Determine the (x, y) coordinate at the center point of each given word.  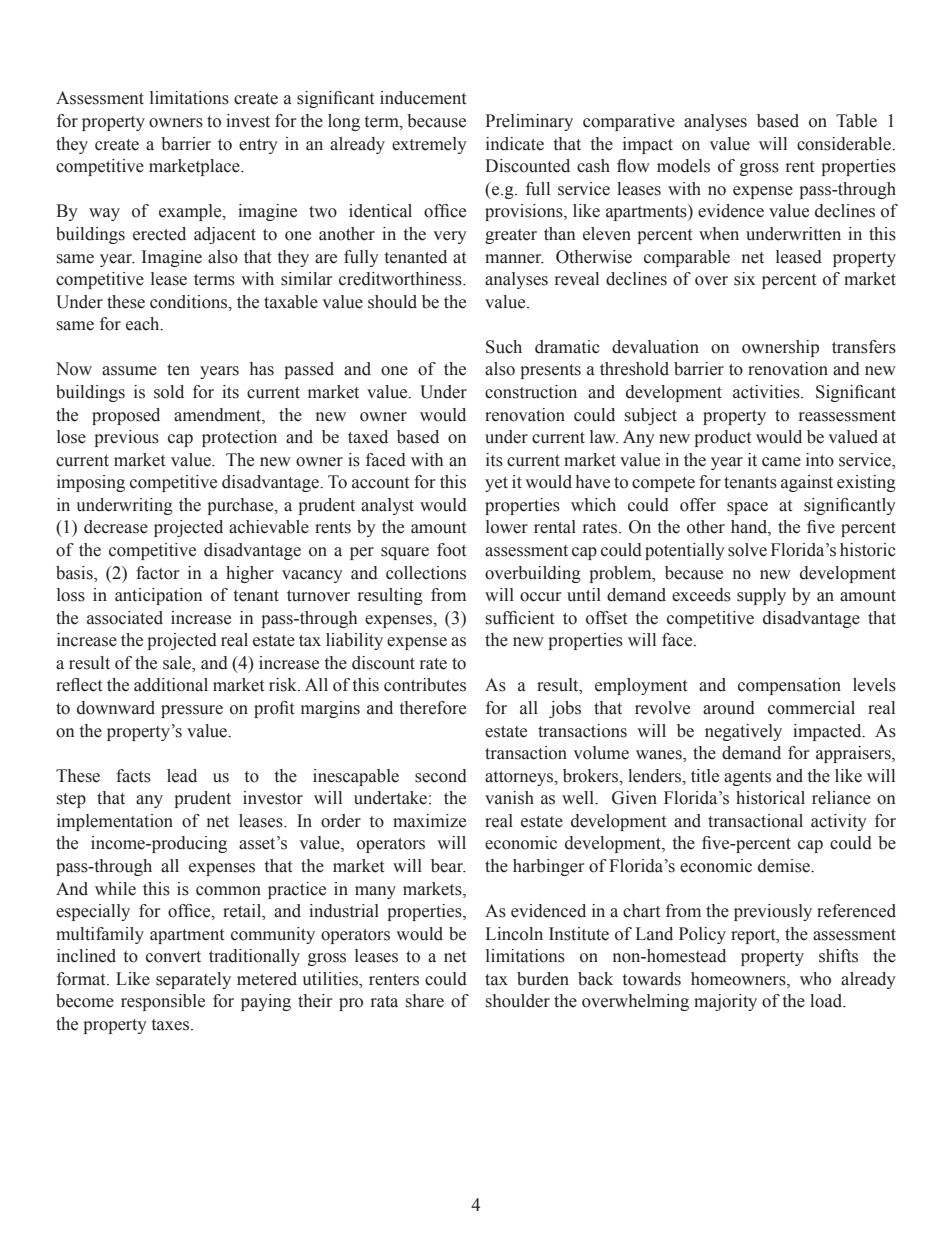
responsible (163, 1002)
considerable (845, 144)
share (425, 1001)
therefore (433, 708)
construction (531, 392)
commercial (811, 708)
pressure (192, 711)
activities (767, 392)
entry (258, 146)
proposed (126, 416)
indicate (515, 144)
